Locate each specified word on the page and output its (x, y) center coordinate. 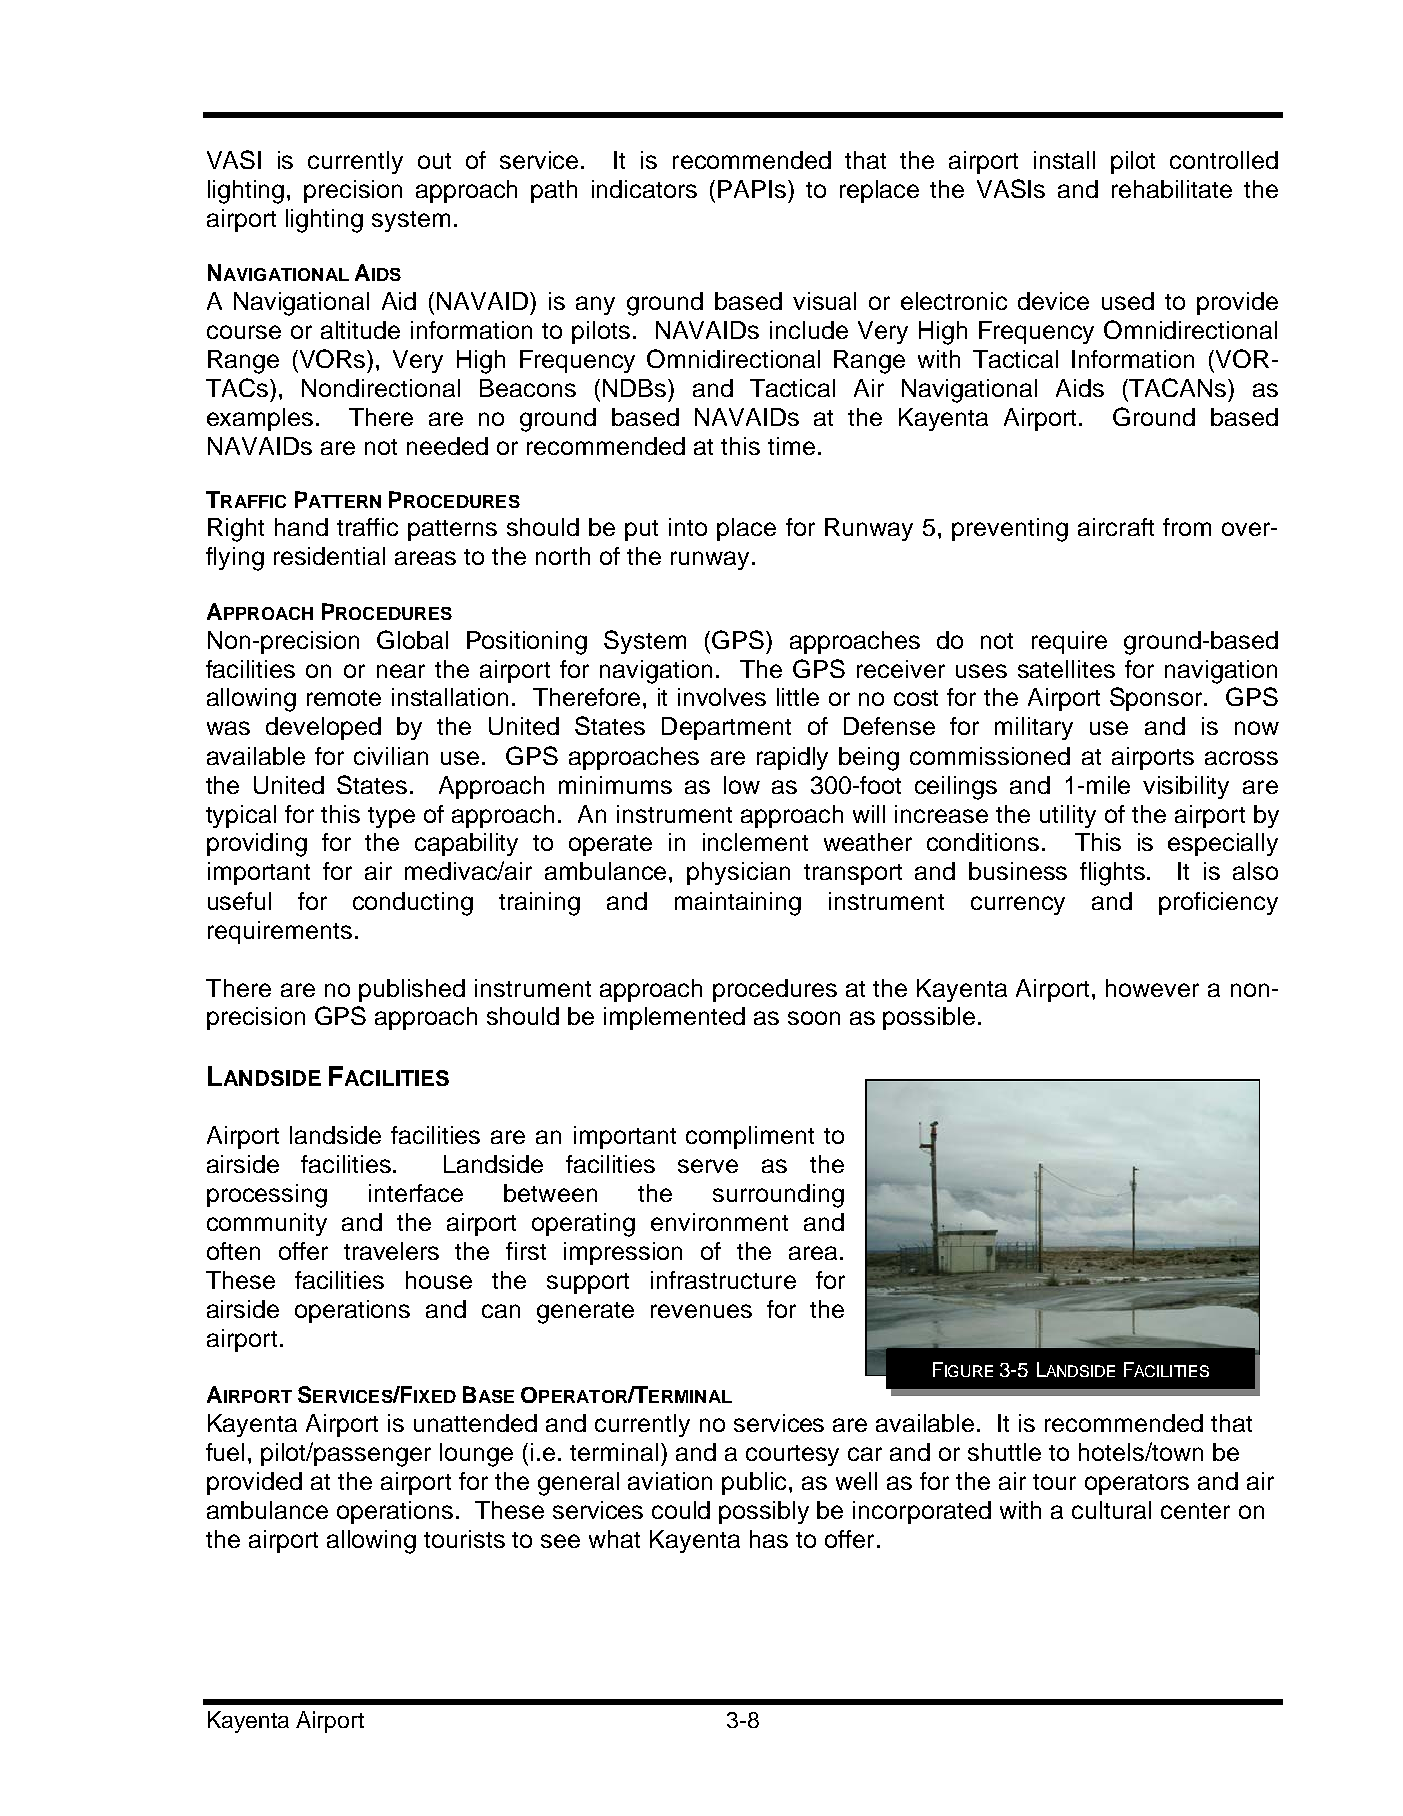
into (688, 527)
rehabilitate (1172, 189)
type (391, 817)
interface (416, 1193)
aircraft (1116, 527)
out (434, 161)
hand (301, 527)
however (1152, 988)
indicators (644, 189)
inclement (755, 842)
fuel (225, 1452)
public (756, 1483)
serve (708, 1166)
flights (1114, 874)
